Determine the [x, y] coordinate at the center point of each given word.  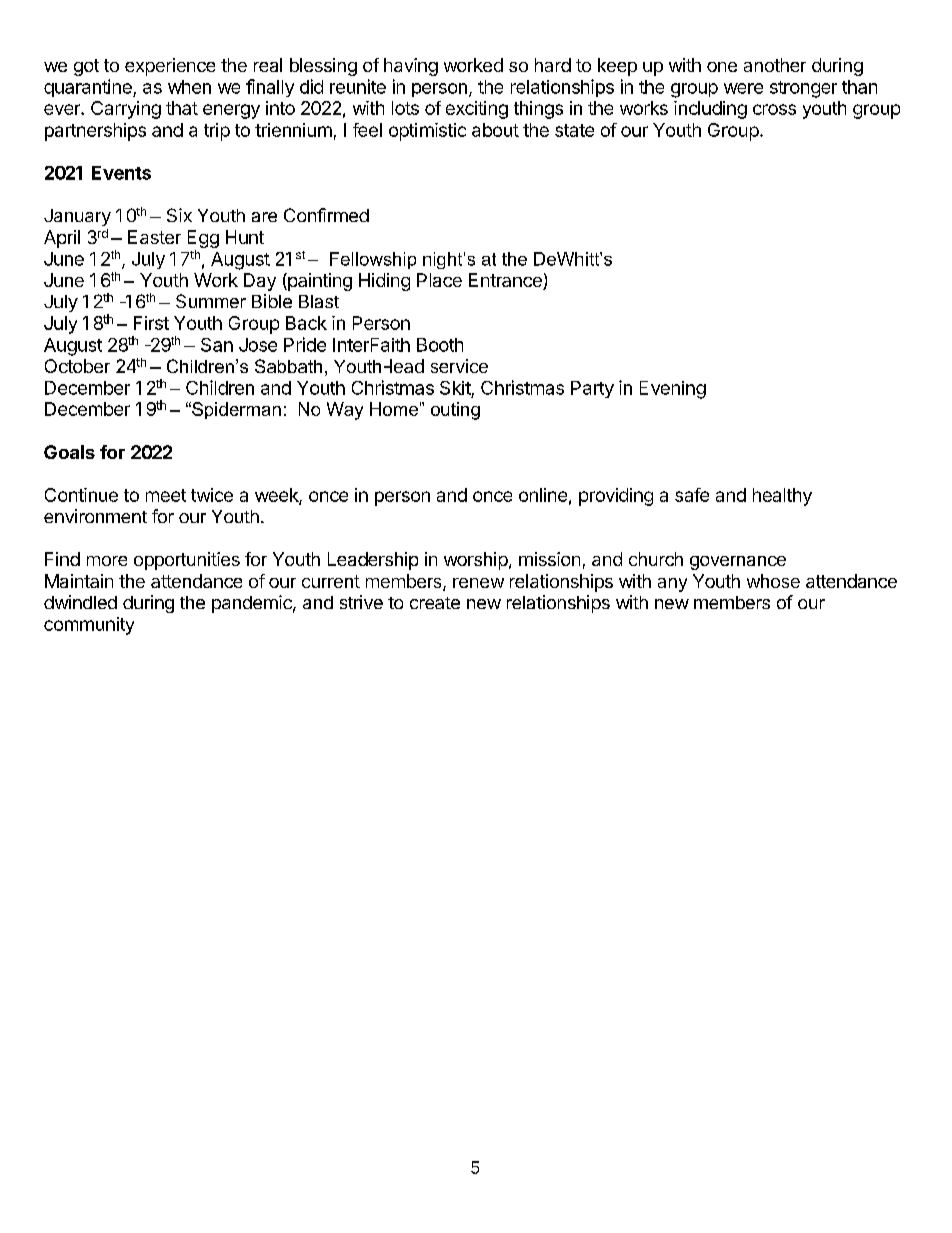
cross [774, 109]
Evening [673, 390]
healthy [782, 497]
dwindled [80, 602]
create [435, 603]
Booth [440, 345]
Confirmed [326, 215]
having [411, 67]
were [743, 88]
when [189, 87]
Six [179, 215]
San [217, 345]
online [543, 495]
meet [166, 495]
